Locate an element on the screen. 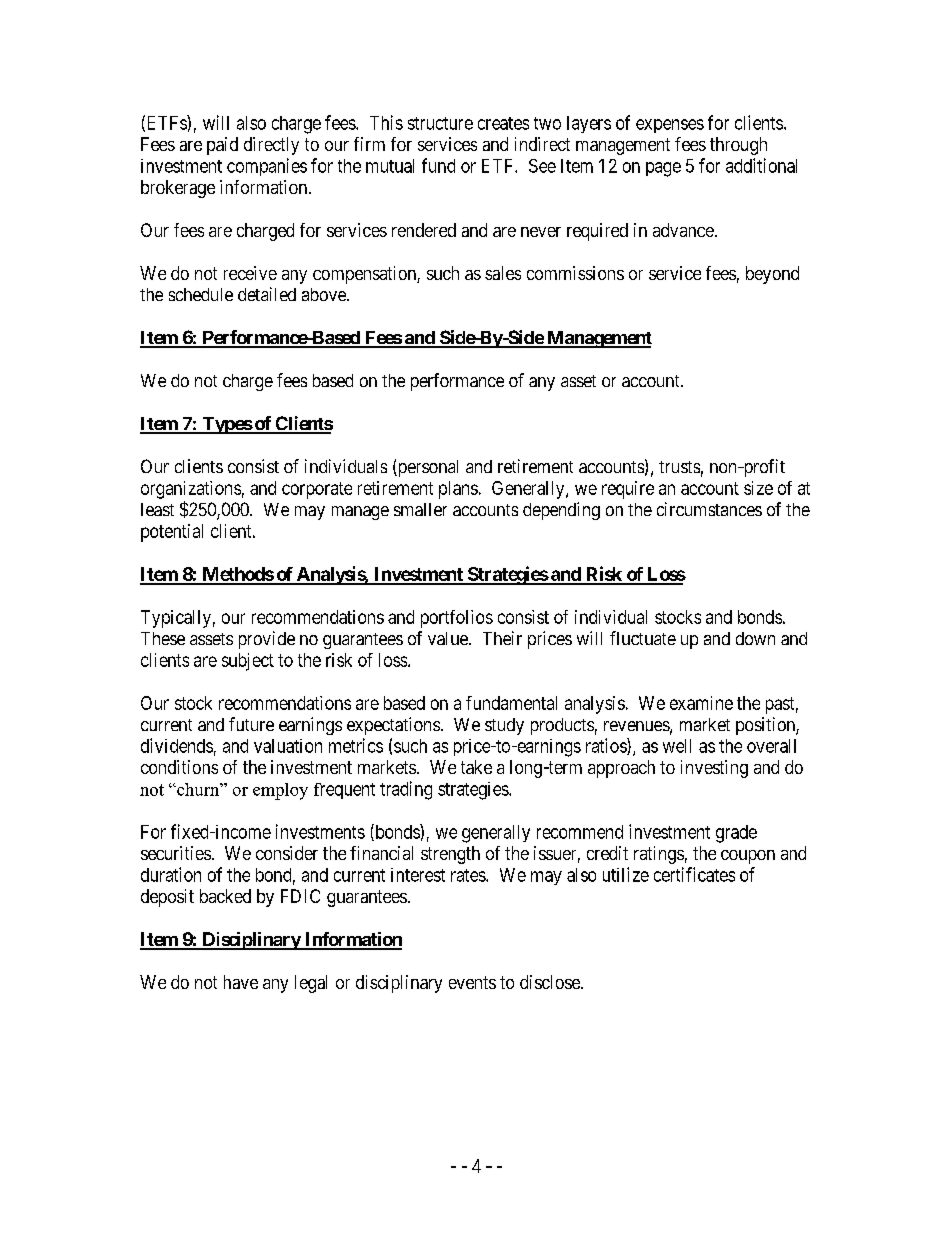 The image size is (952, 1233). beyond is located at coordinates (772, 275).
